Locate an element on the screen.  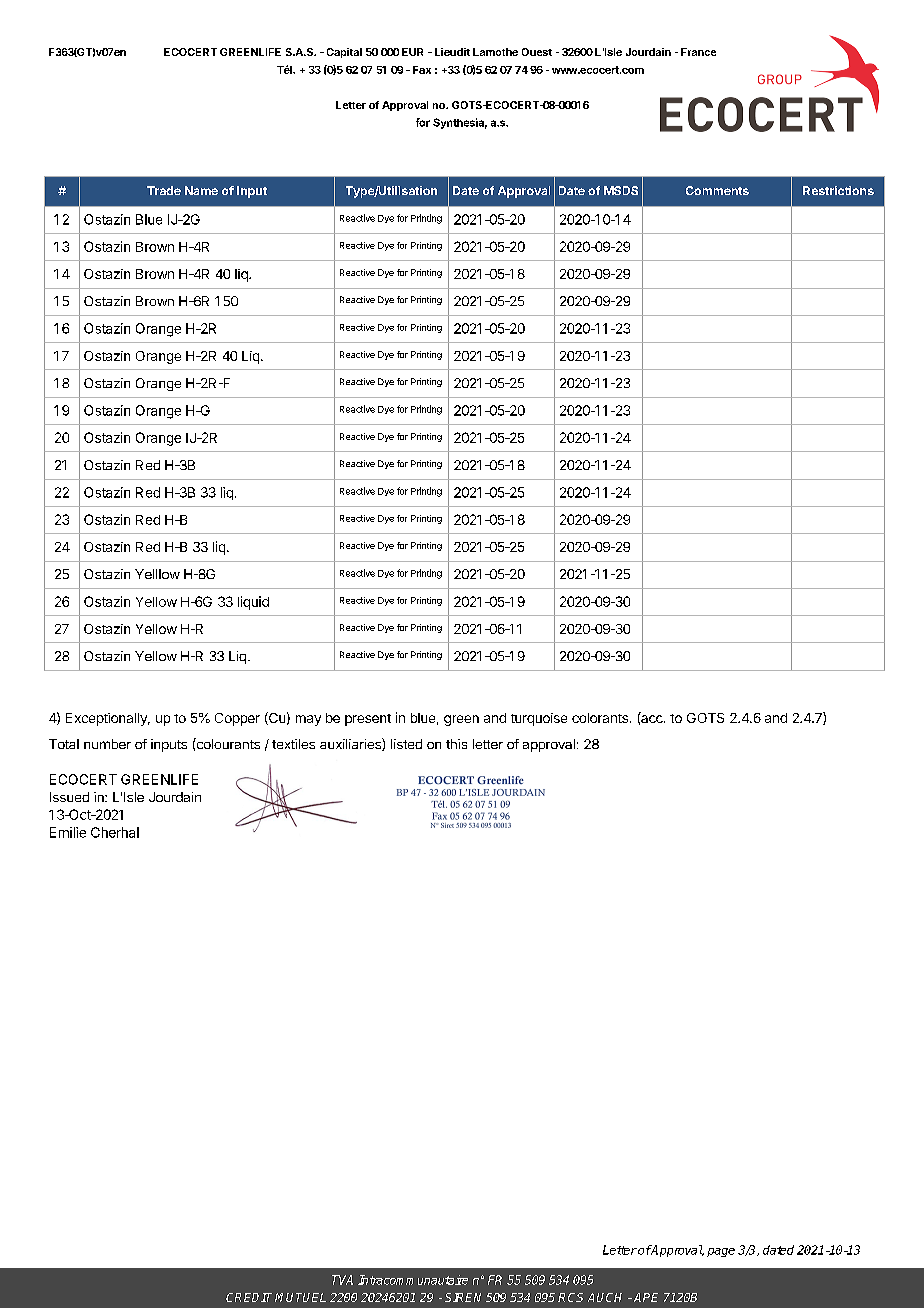
Emilie is located at coordinates (68, 832).
